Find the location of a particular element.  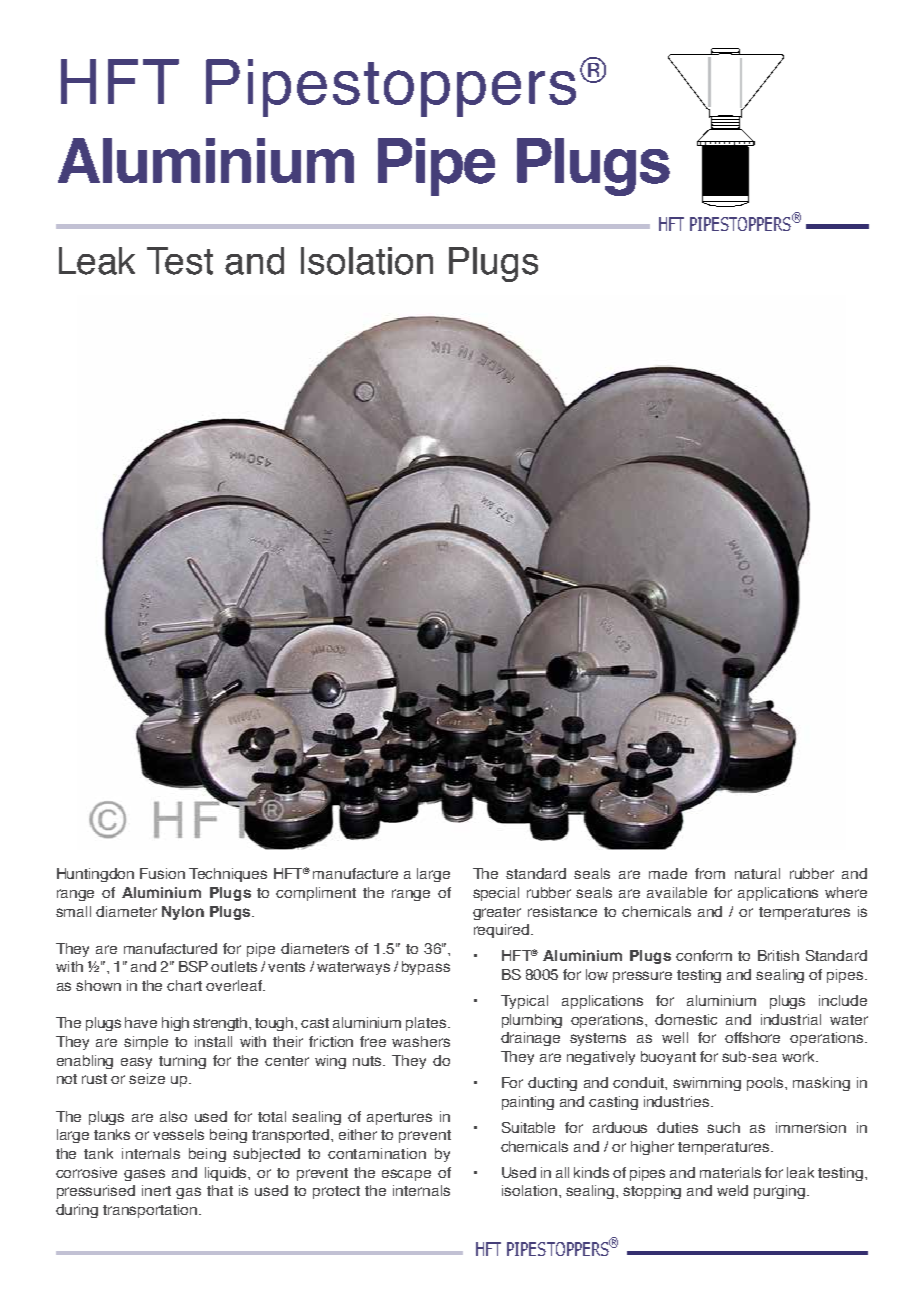

Fusion is located at coordinates (162, 873).
